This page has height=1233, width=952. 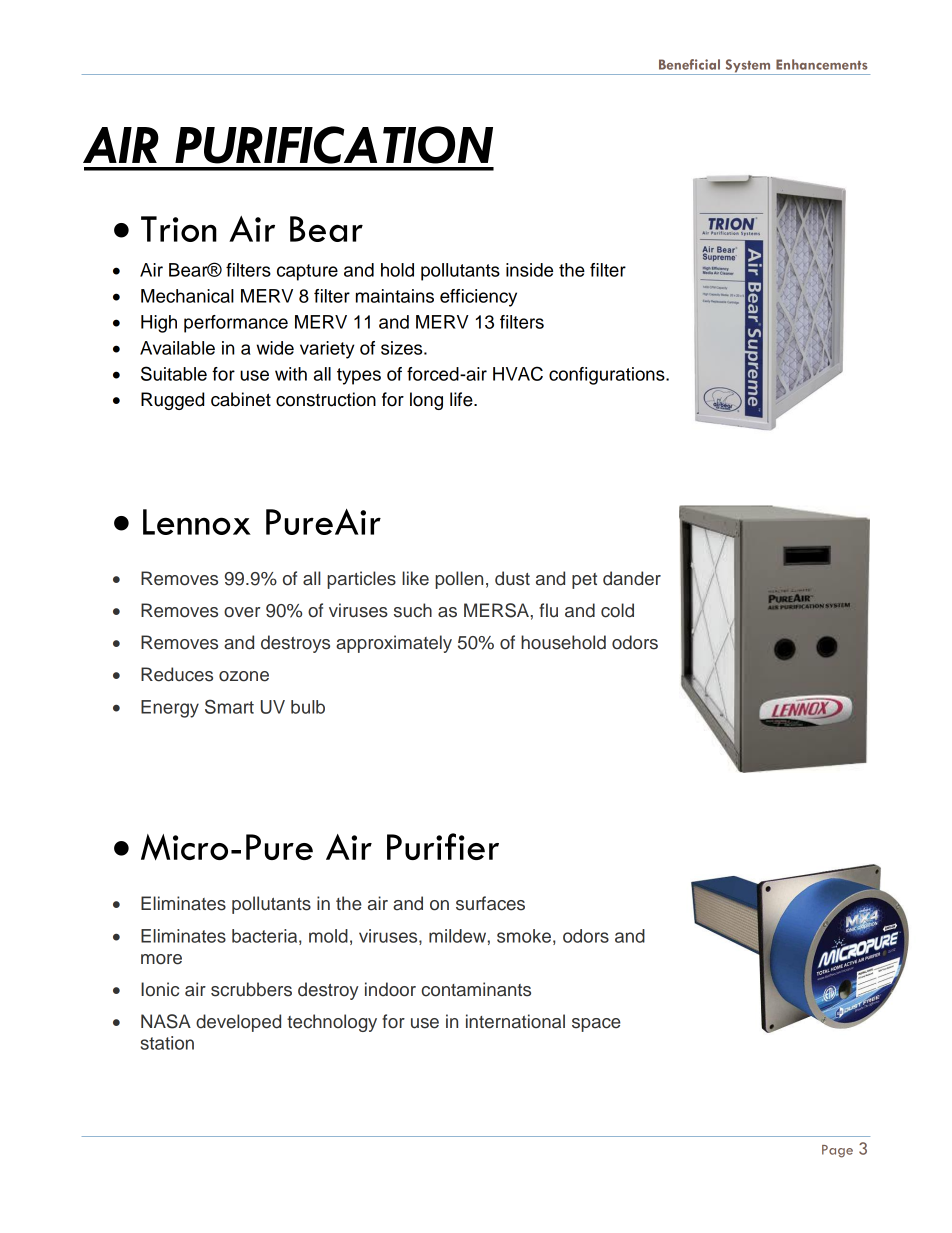 What do you see at coordinates (242, 612) in the page?
I see `over` at bounding box center [242, 612].
